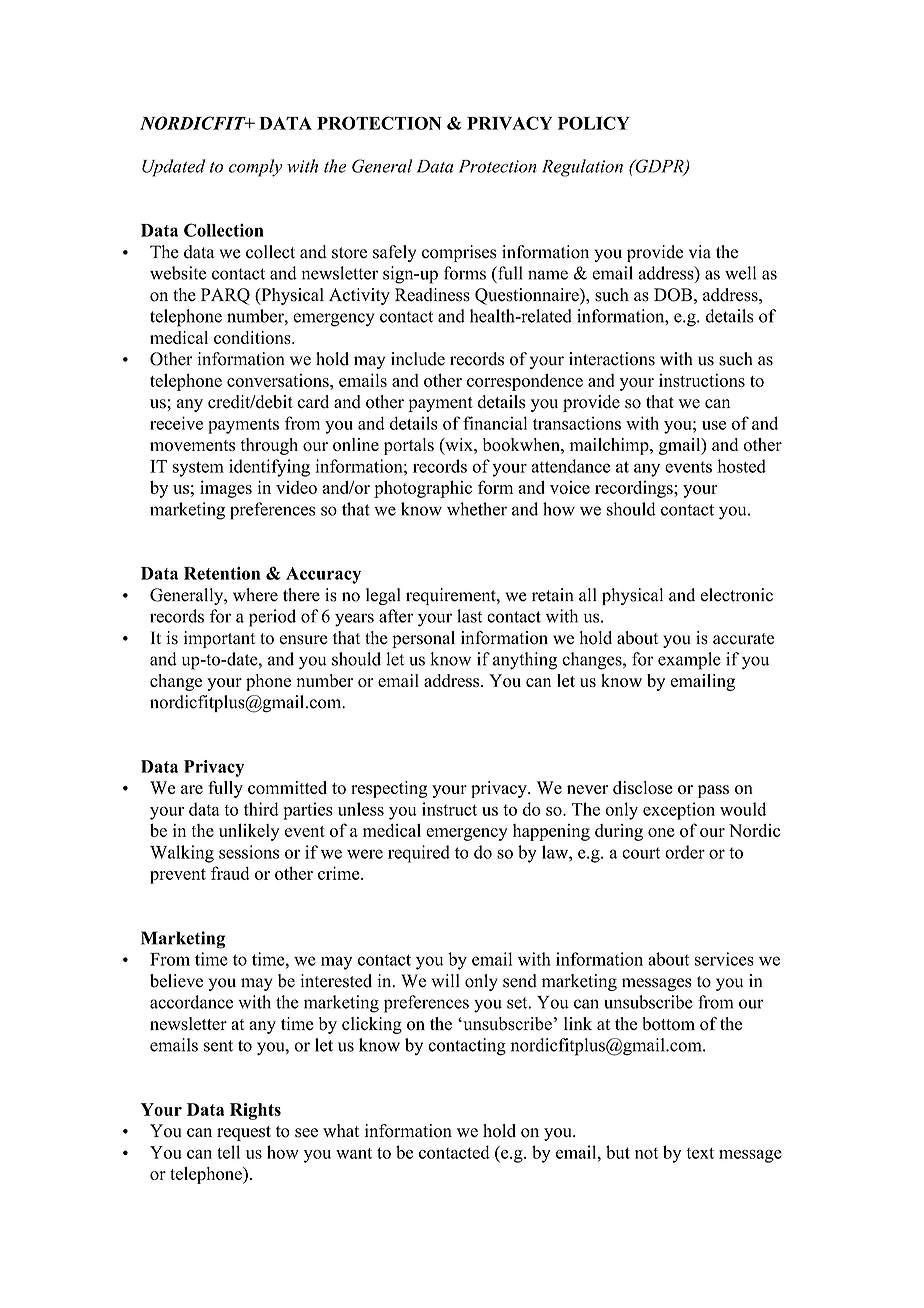 The image size is (924, 1308). What do you see at coordinates (673, 295) in the screenshot?
I see `DOB` at bounding box center [673, 295].
